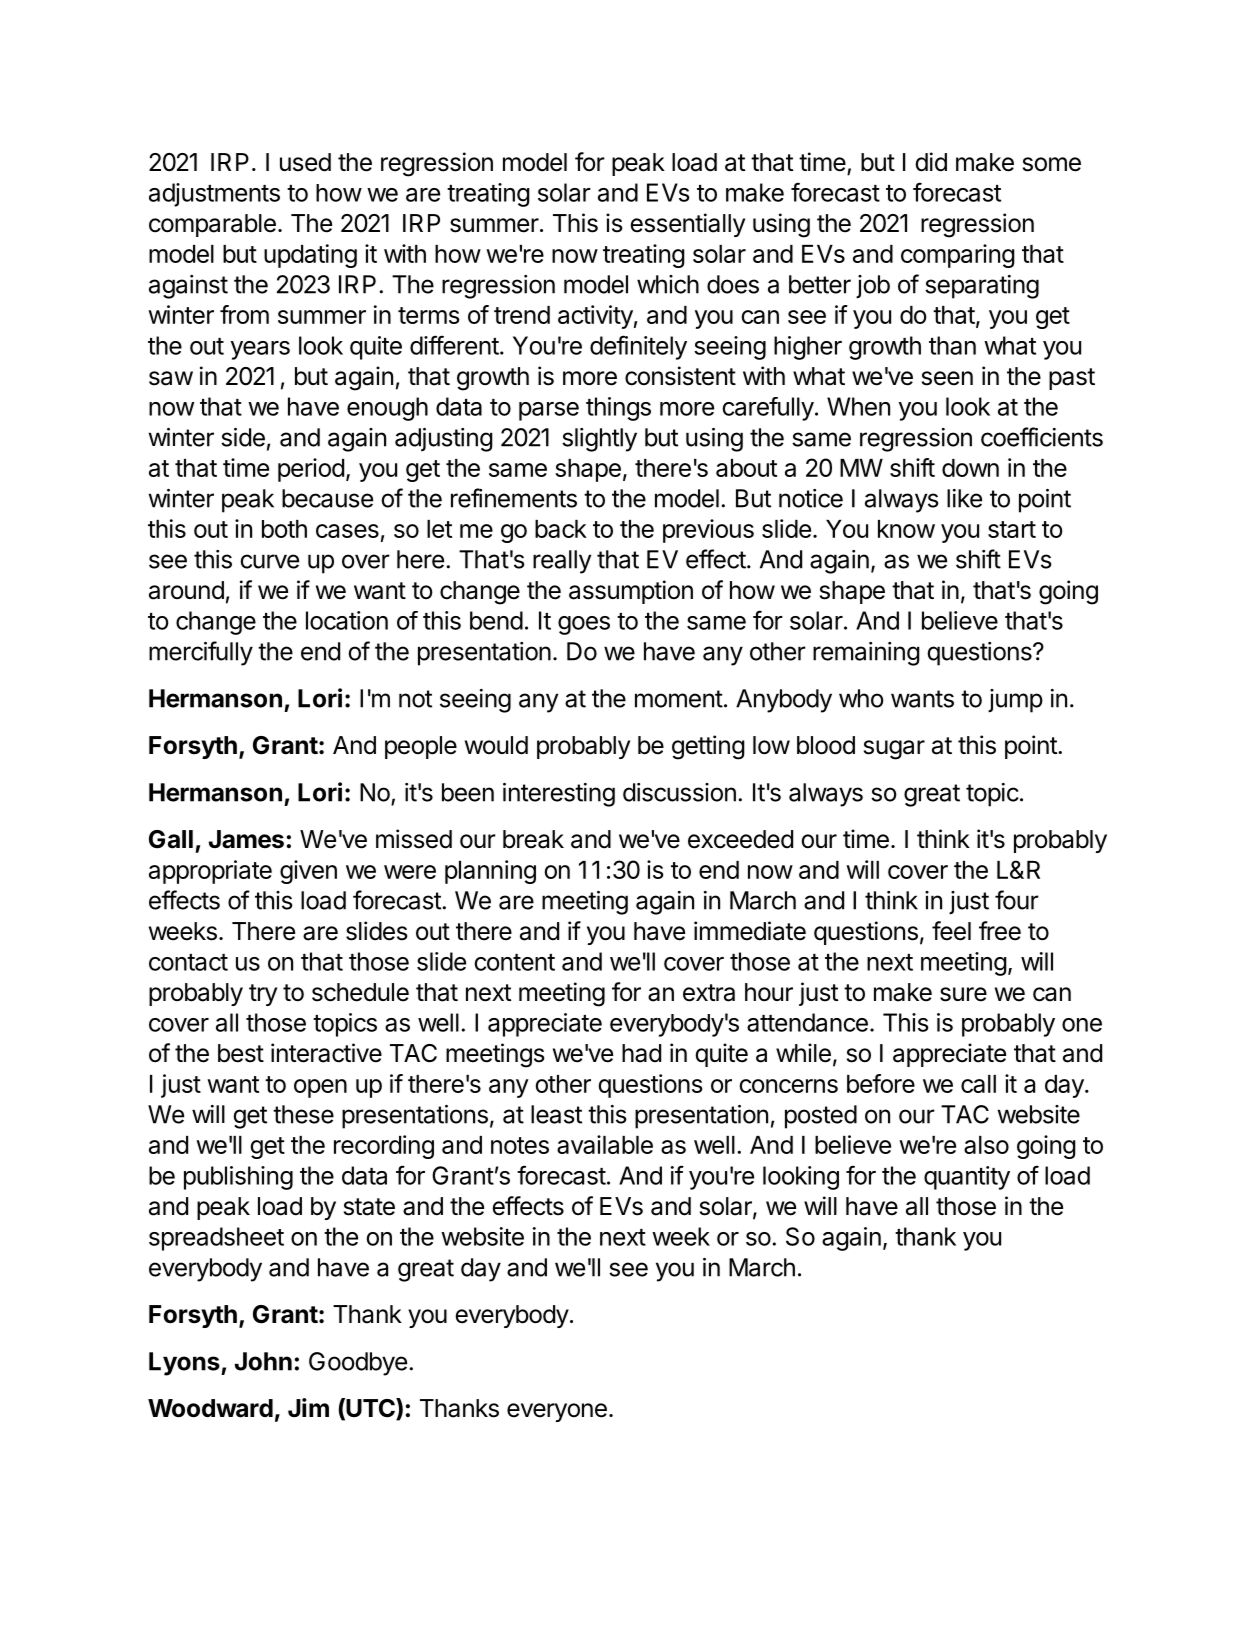 The height and width of the document is (1626, 1256). I want to click on essentially, so click(687, 225).
